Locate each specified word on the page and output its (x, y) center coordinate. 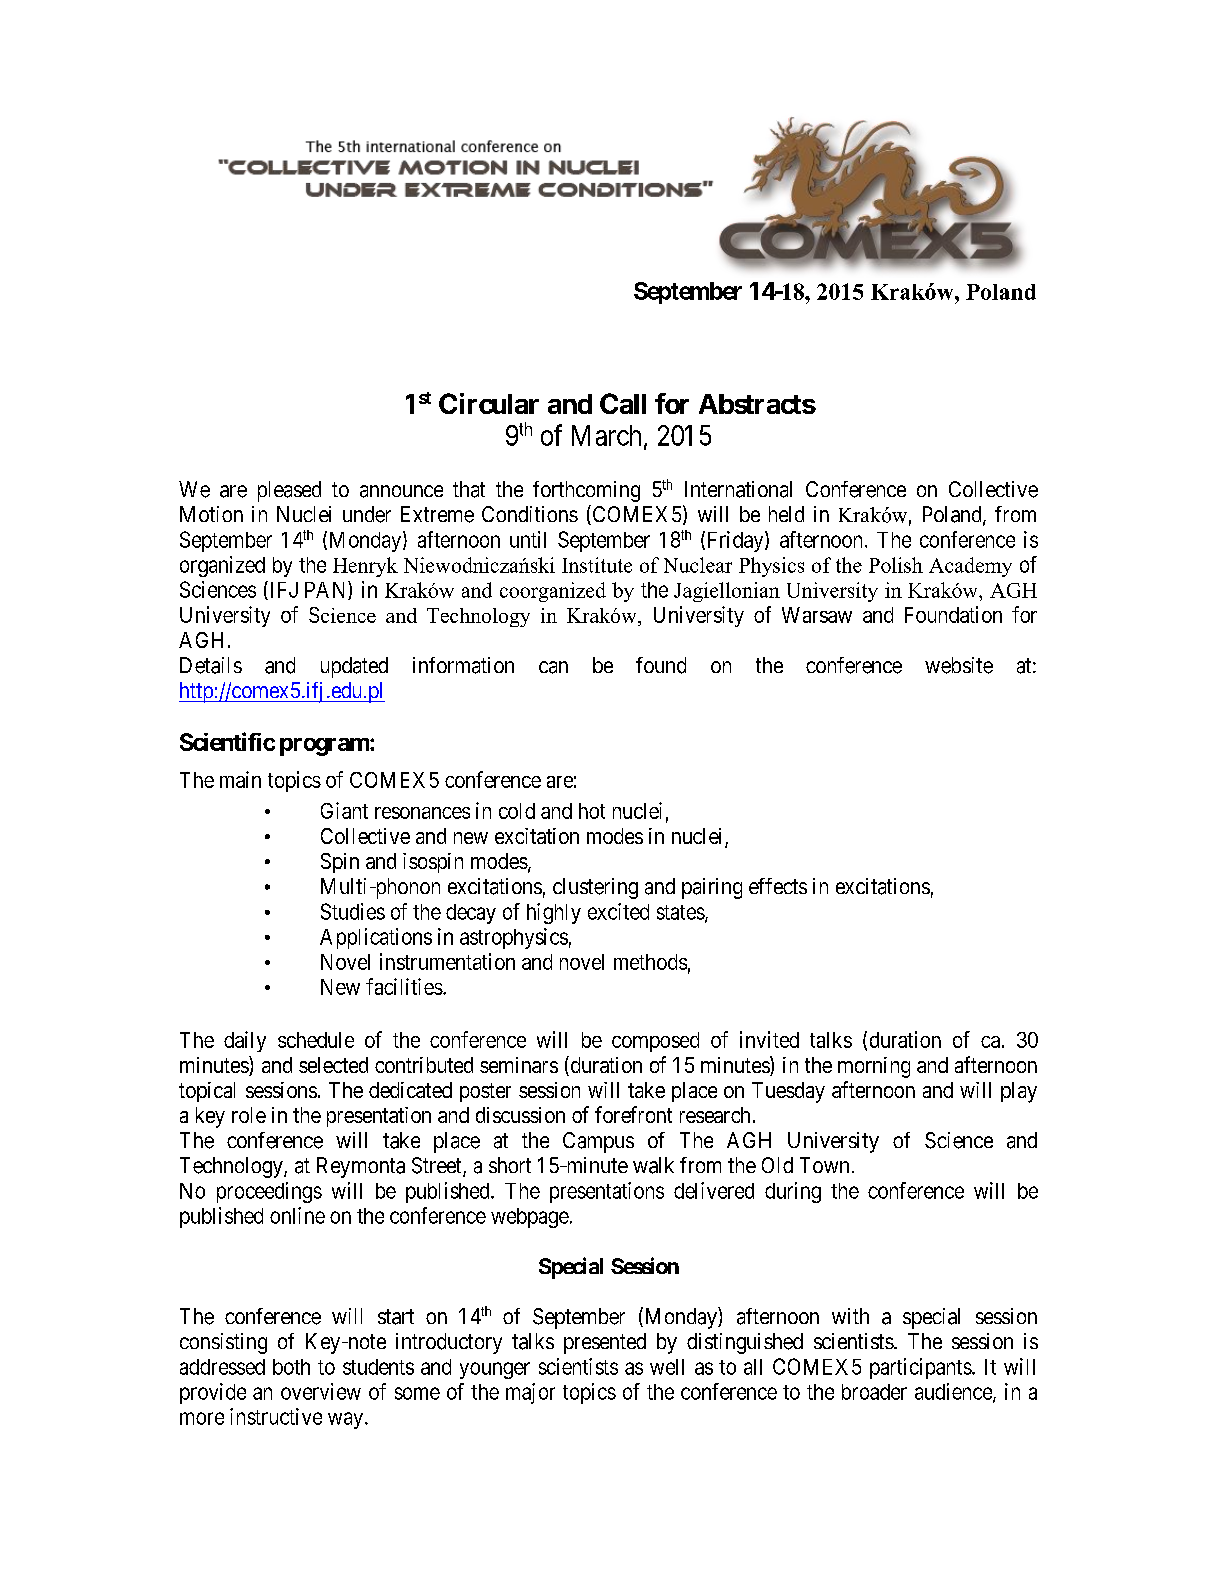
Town (824, 1165)
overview (321, 1391)
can (553, 667)
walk (653, 1165)
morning (874, 1067)
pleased (289, 491)
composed (655, 1042)
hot (592, 811)
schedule (316, 1040)
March (606, 435)
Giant (344, 810)
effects (778, 886)
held (786, 514)
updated (354, 667)
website (959, 665)
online (297, 1215)
